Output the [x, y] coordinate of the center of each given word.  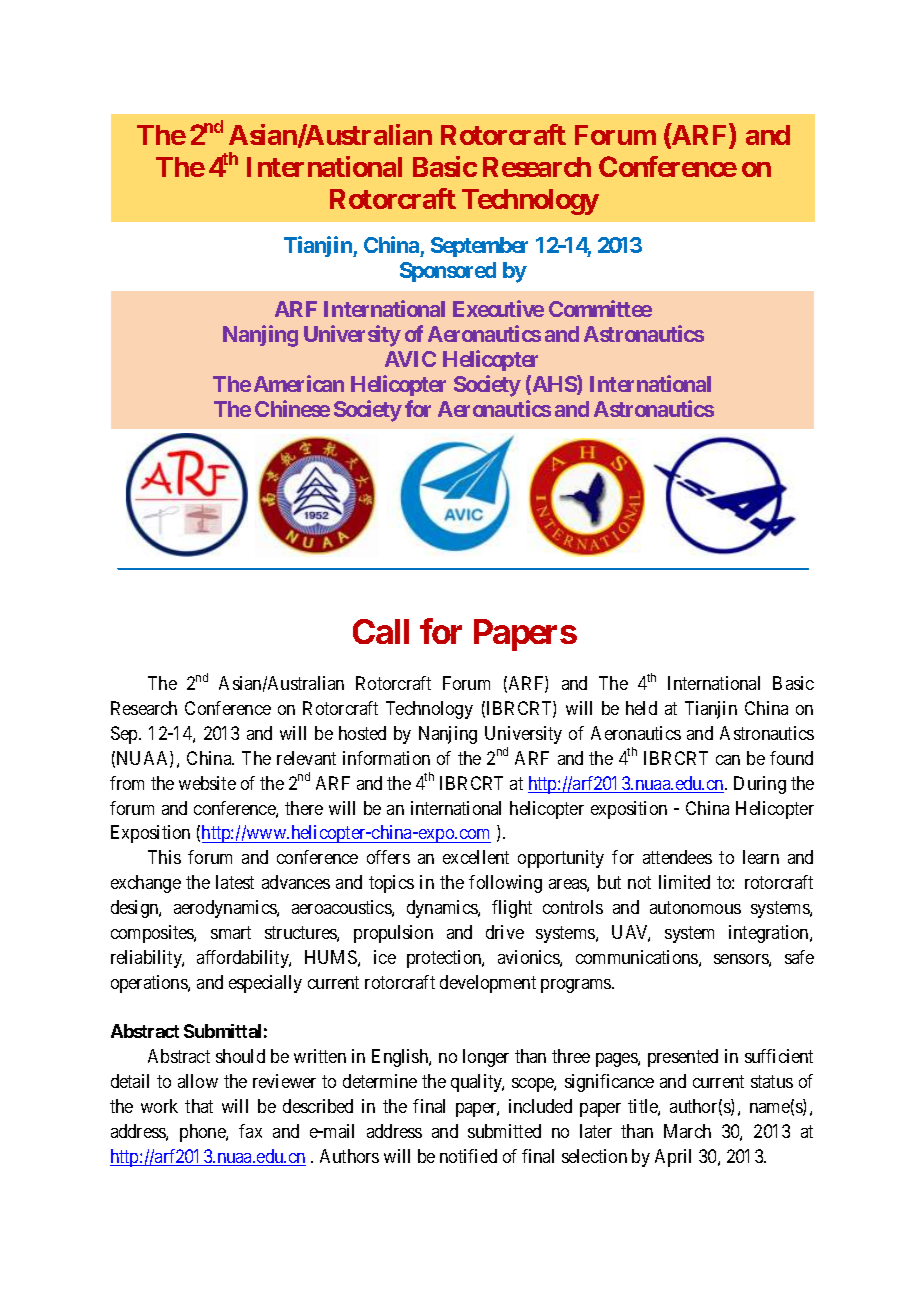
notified [468, 1156]
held [641, 708]
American [299, 383]
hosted [362, 733]
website [207, 783]
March [687, 1131]
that [199, 1106]
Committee [600, 308]
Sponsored [448, 272]
